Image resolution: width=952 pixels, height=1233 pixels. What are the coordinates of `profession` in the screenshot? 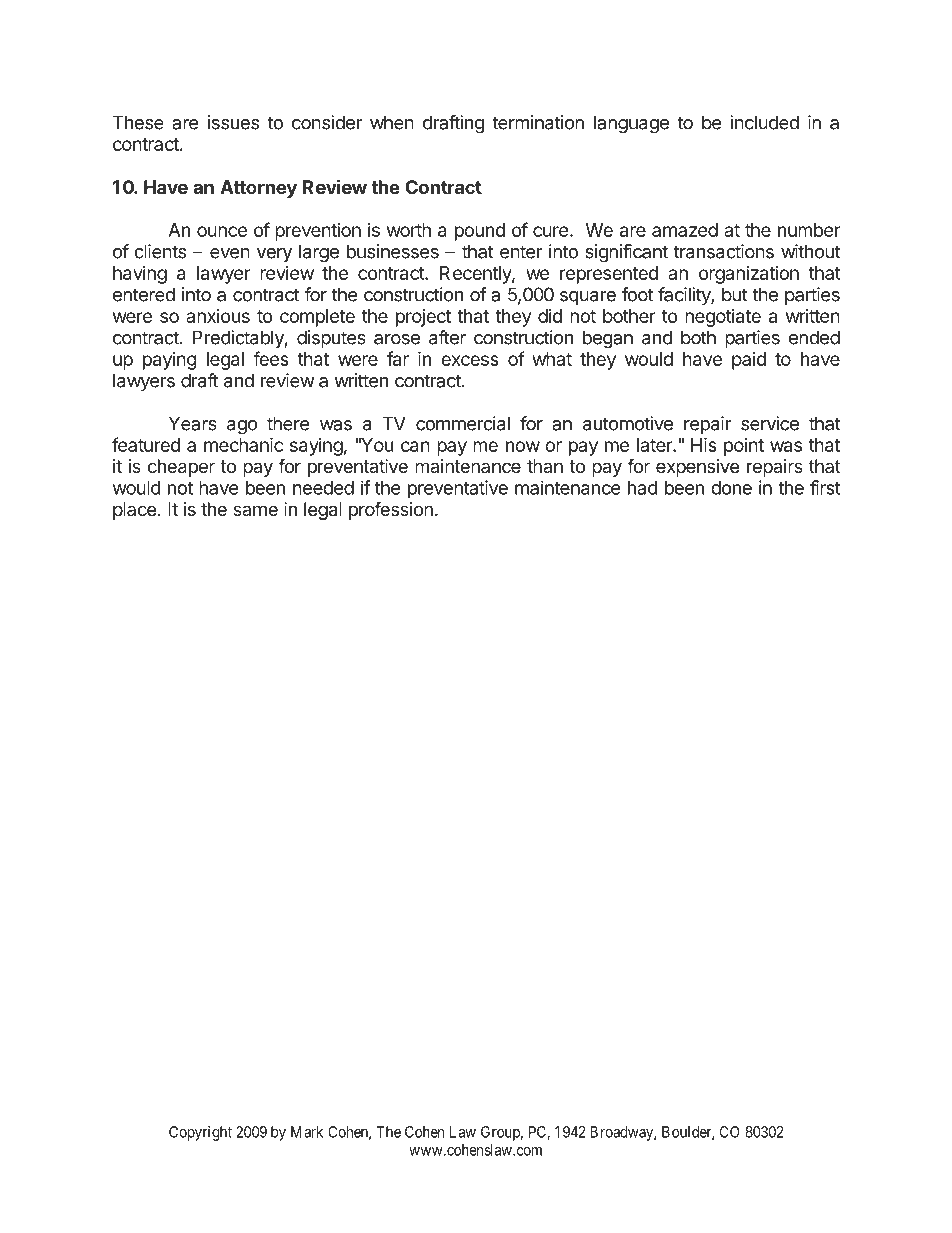 It's located at (391, 510).
